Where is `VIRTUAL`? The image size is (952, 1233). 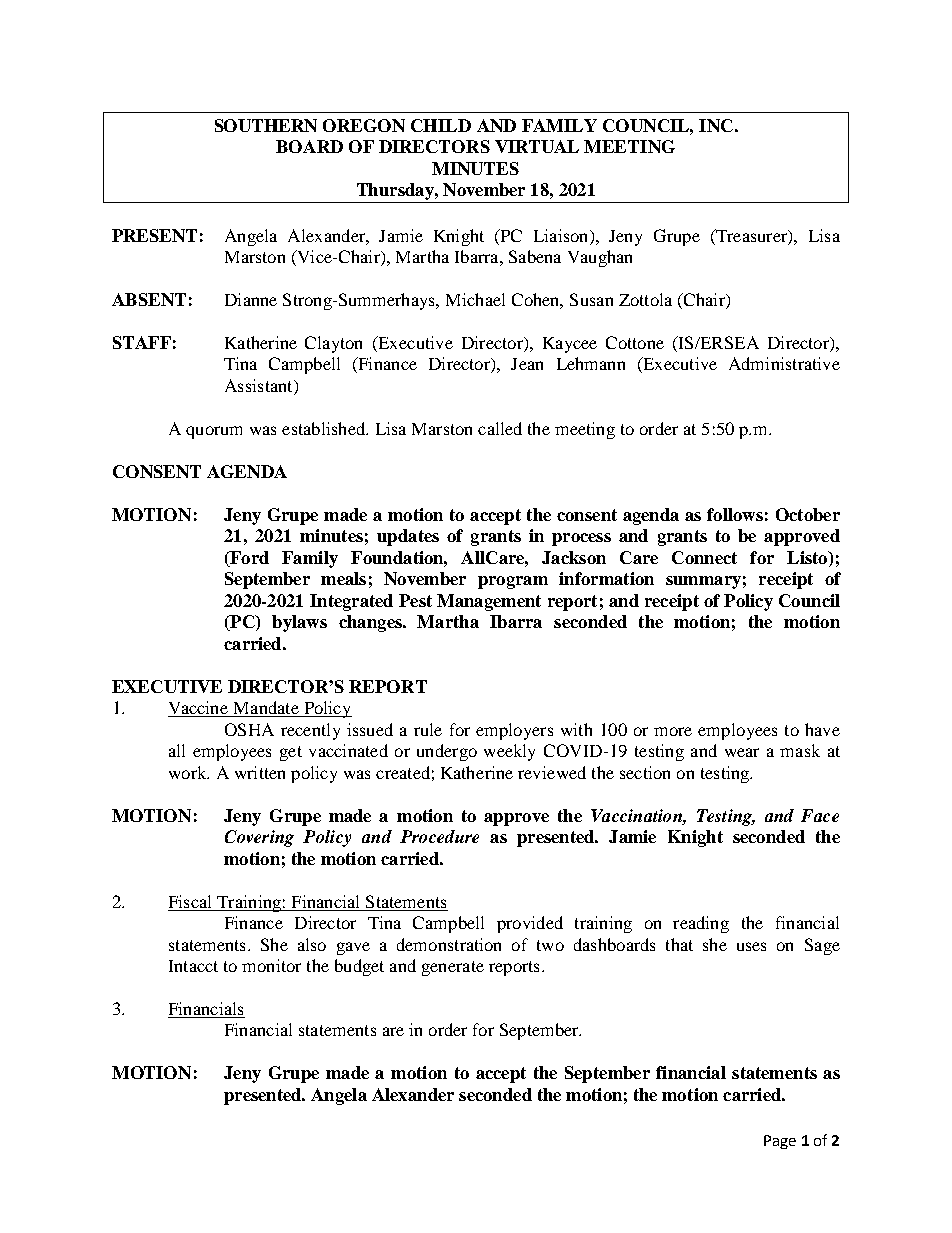
VIRTUAL is located at coordinates (537, 146).
